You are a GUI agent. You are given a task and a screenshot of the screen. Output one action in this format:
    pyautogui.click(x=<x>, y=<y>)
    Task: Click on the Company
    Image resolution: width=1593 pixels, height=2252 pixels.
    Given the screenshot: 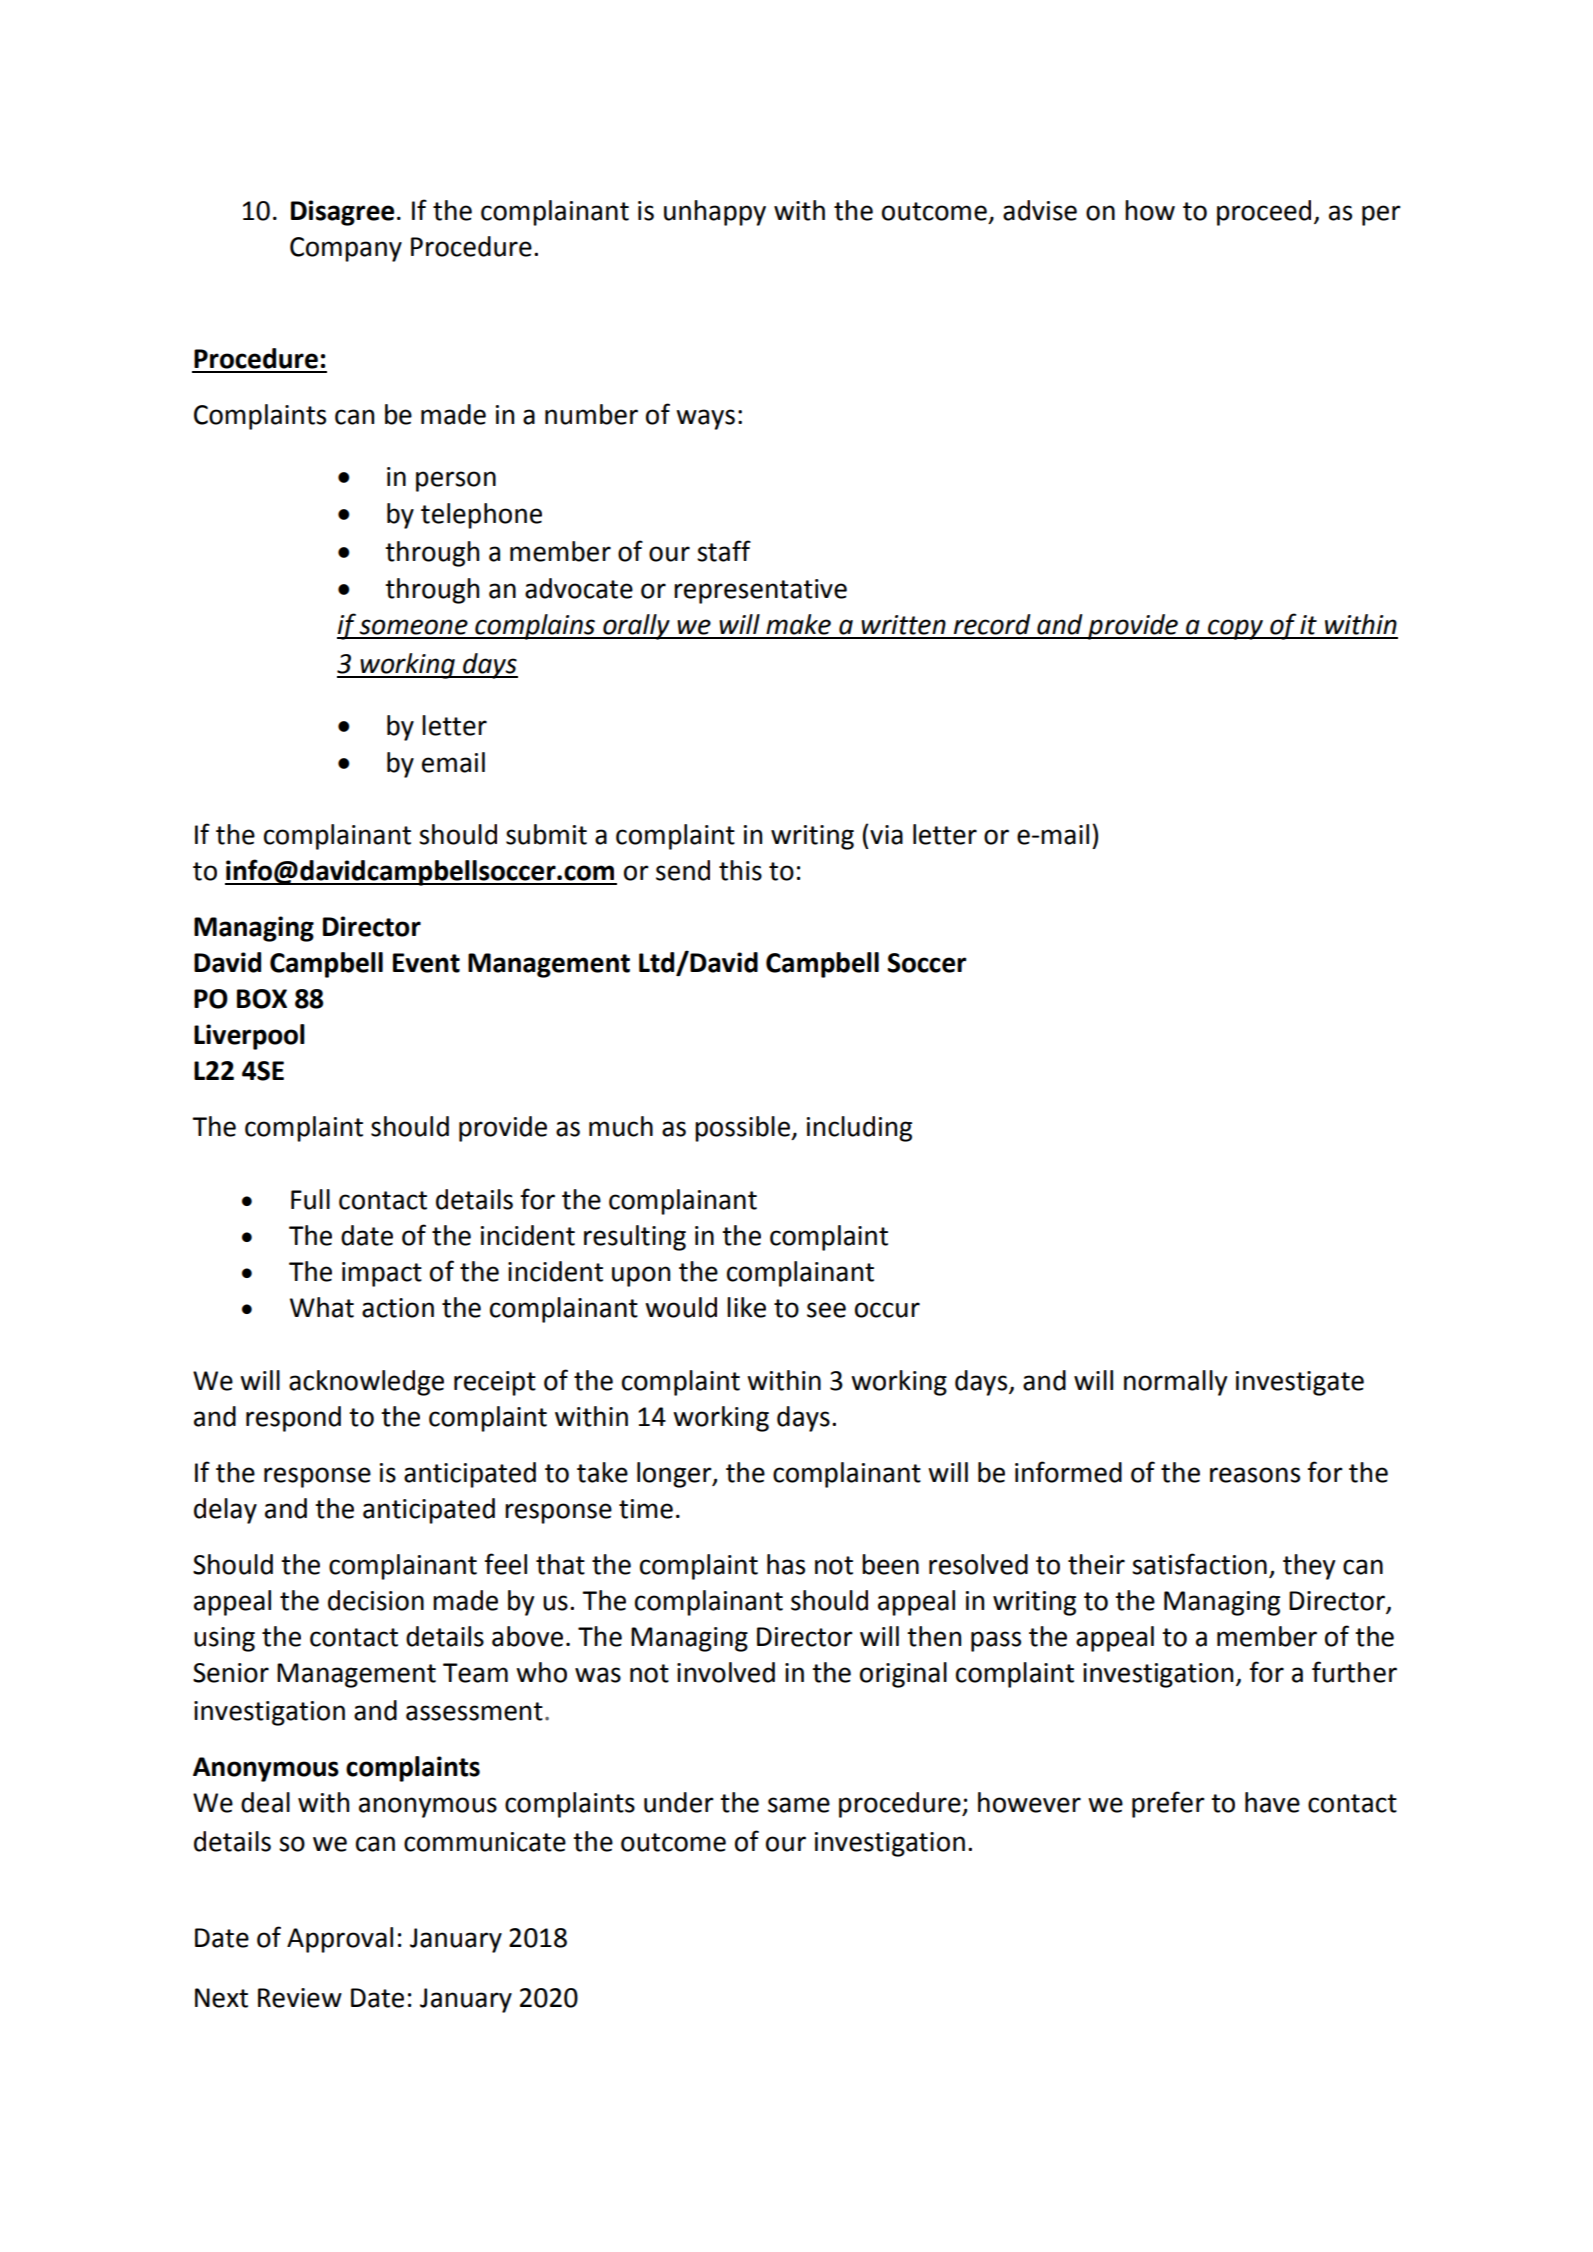 What is the action you would take?
    pyautogui.click(x=346, y=249)
